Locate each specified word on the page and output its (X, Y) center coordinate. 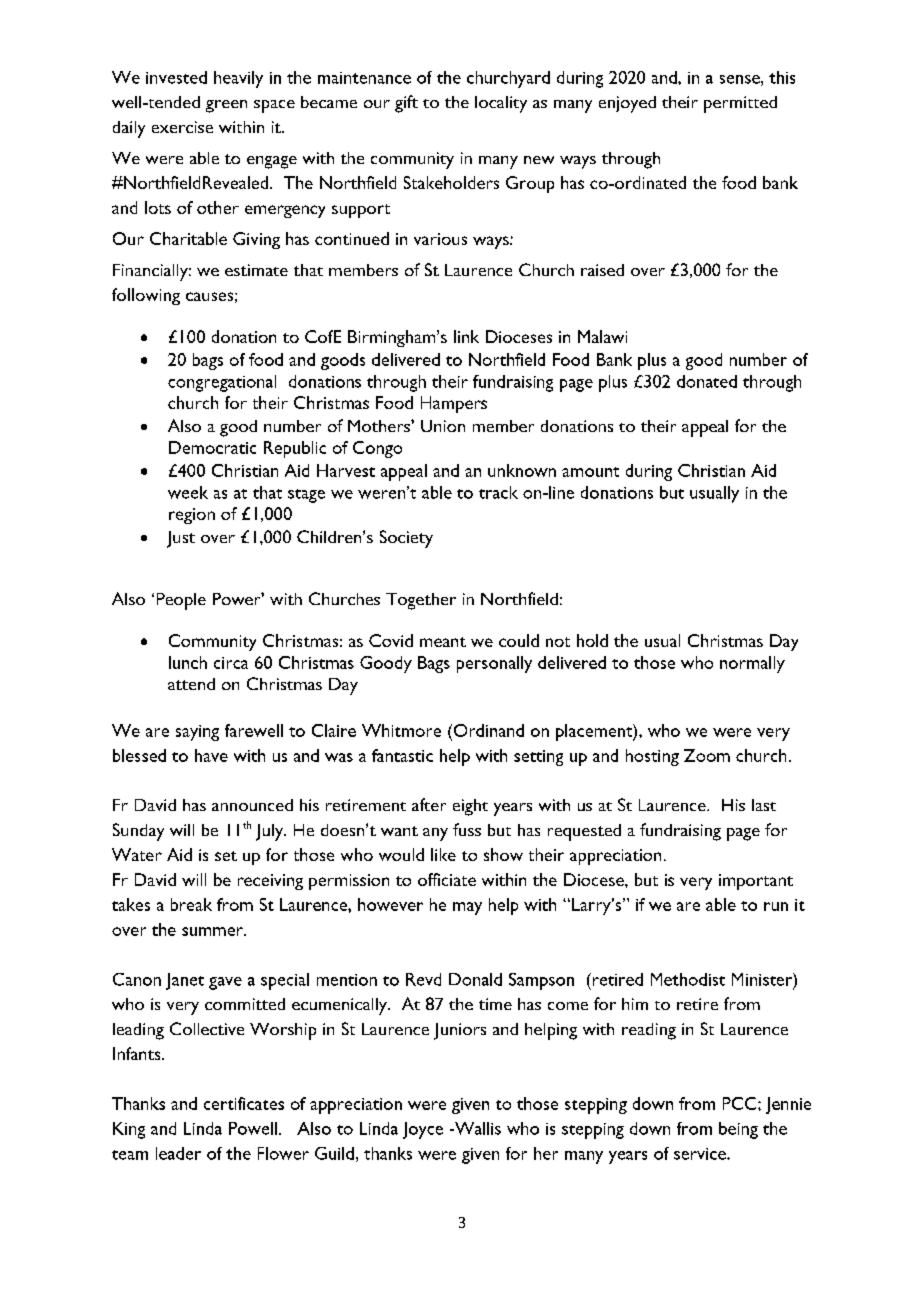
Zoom (707, 755)
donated (707, 381)
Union (443, 426)
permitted (740, 104)
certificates (244, 1103)
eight (470, 807)
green (226, 106)
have (211, 755)
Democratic (212, 447)
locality (501, 104)
